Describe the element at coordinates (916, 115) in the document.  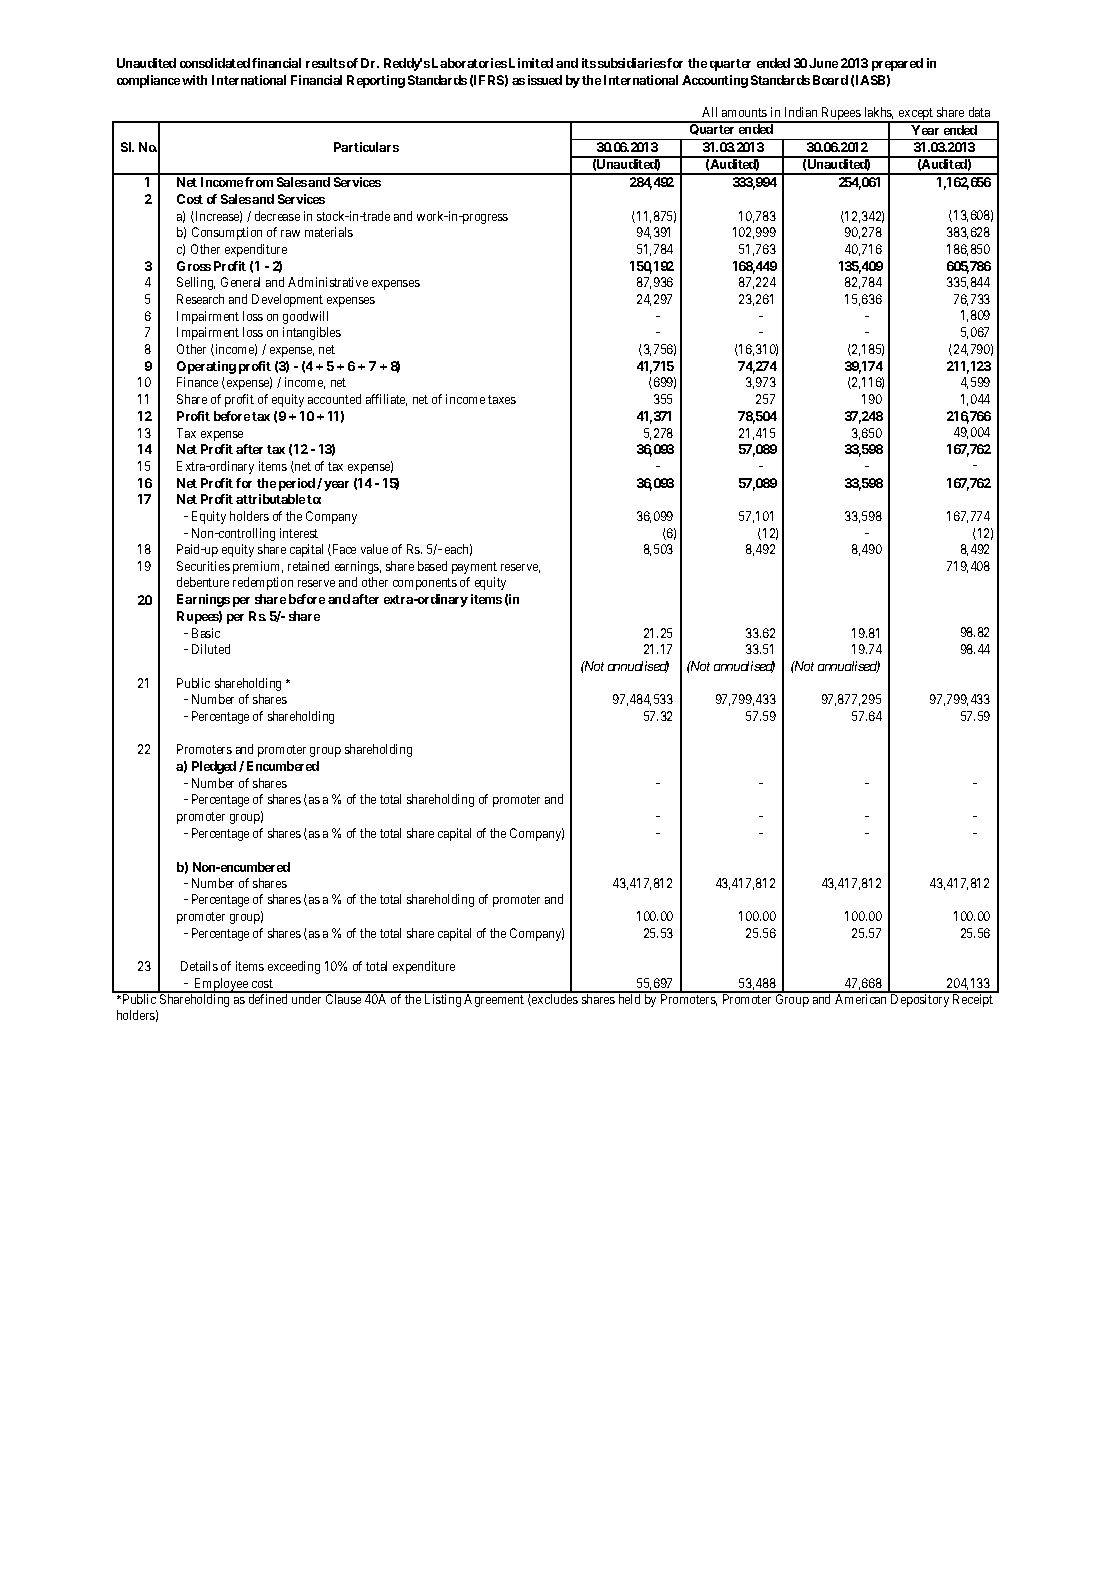
I see `except` at that location.
